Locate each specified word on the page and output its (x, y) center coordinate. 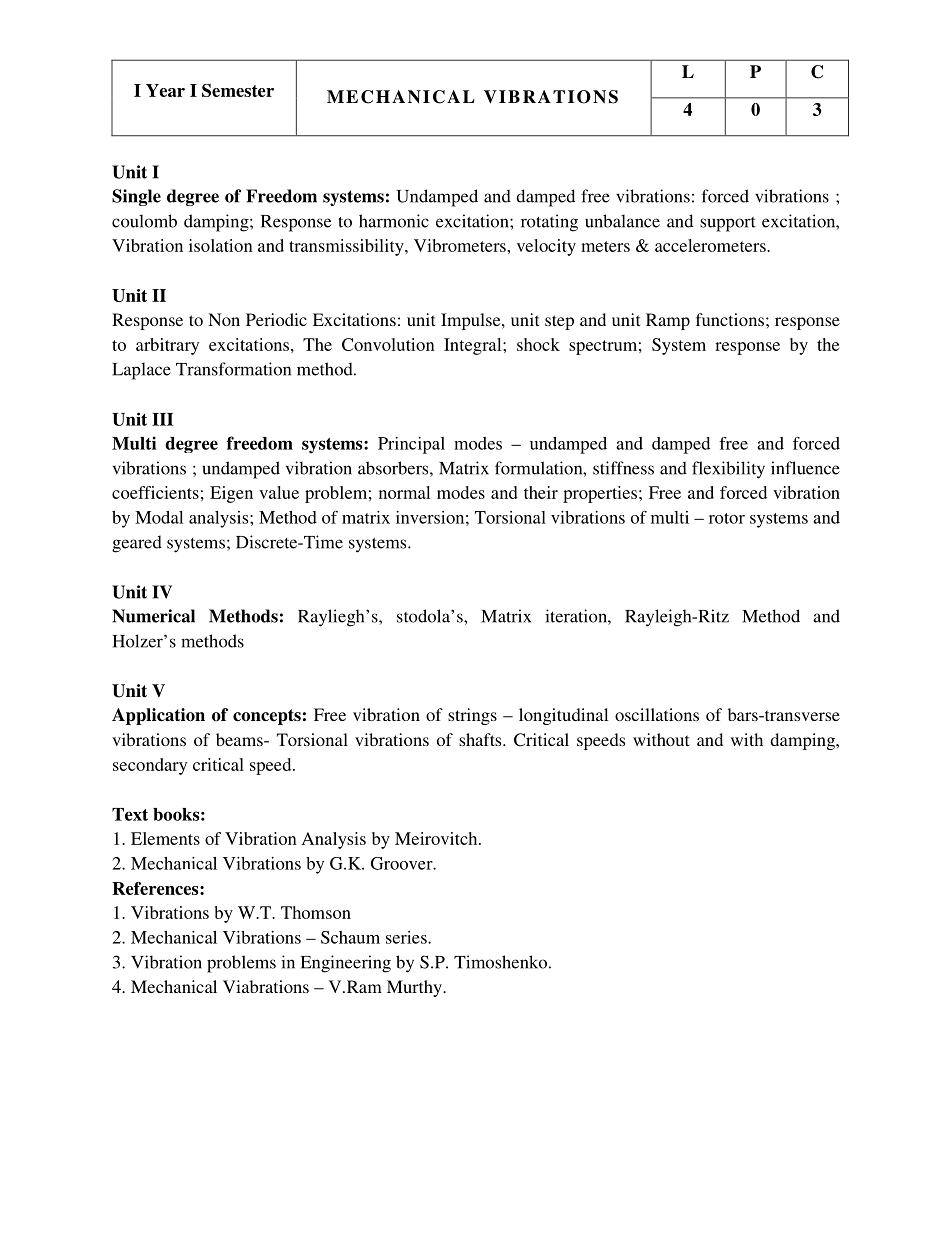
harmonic (394, 221)
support (728, 224)
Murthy (415, 988)
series (407, 937)
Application (158, 716)
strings (472, 716)
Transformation (233, 369)
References (156, 888)
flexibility (728, 470)
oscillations (657, 714)
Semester (238, 90)
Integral (474, 346)
